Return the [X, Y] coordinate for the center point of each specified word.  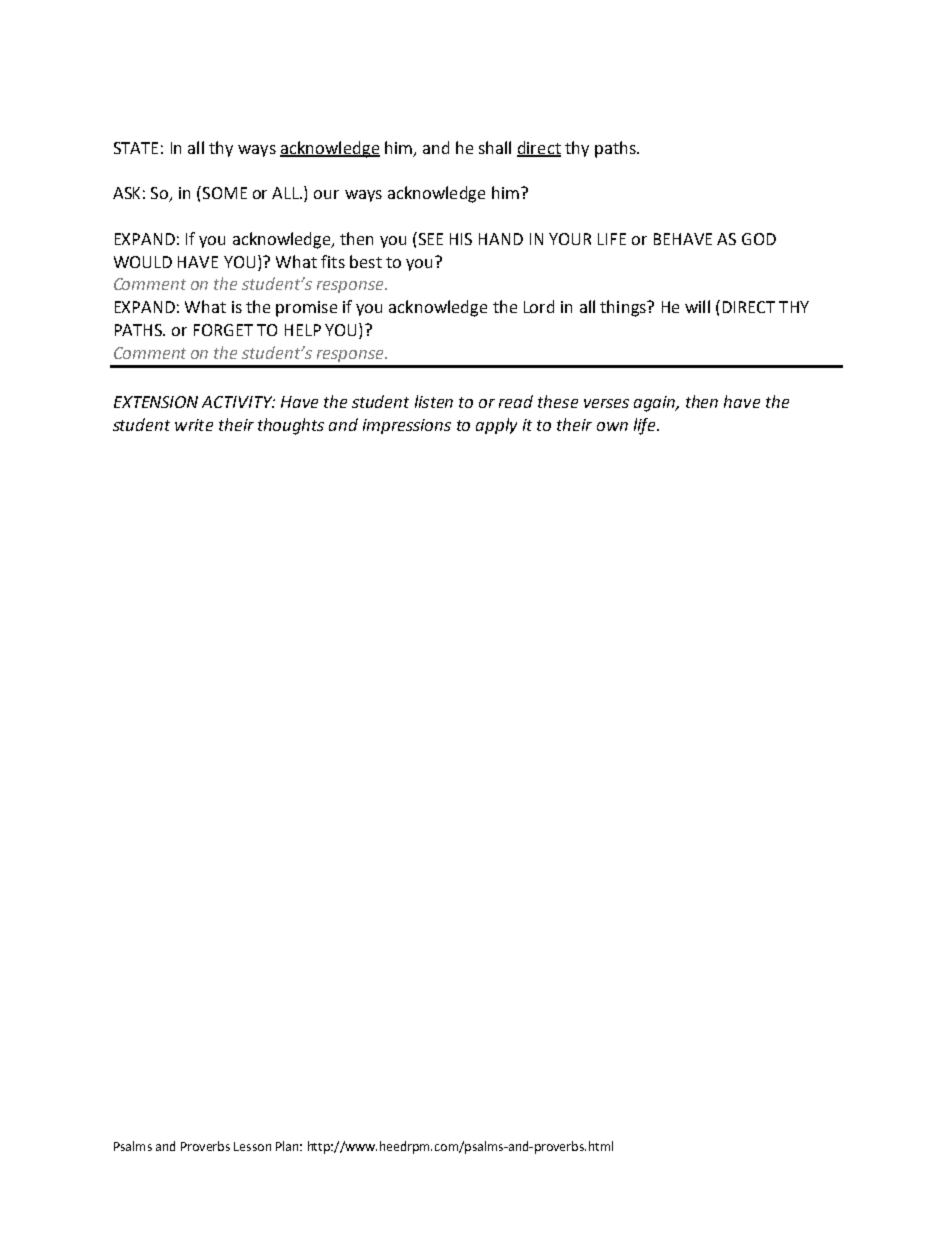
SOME [223, 192]
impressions [407, 426]
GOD [759, 239]
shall [495, 147]
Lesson [252, 1146]
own [612, 426]
